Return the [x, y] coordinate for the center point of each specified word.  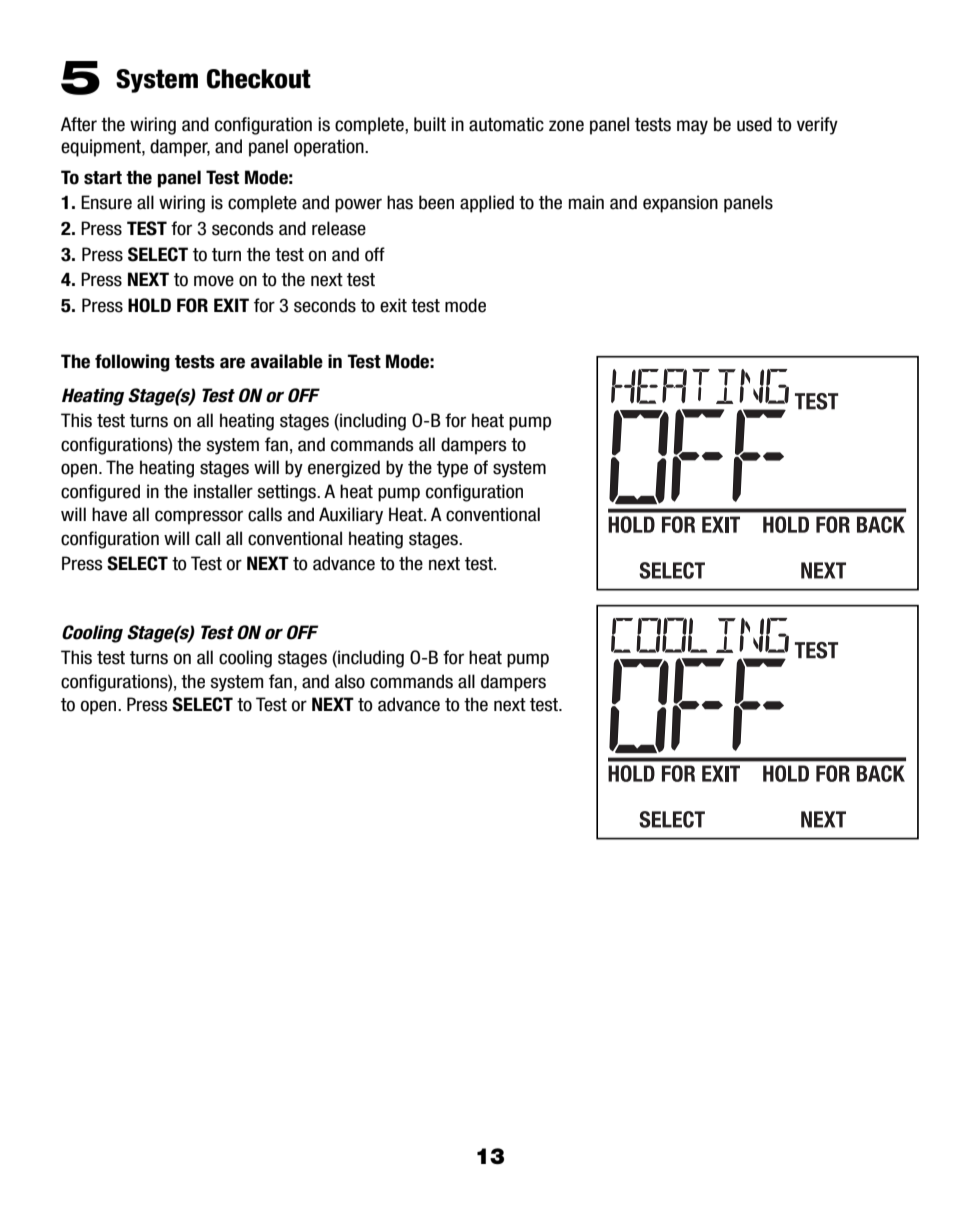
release [339, 228]
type [452, 469]
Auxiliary [351, 516]
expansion [680, 204]
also [350, 681]
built [430, 124]
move [214, 281]
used [754, 124]
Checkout [259, 79]
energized [344, 469]
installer [223, 491]
